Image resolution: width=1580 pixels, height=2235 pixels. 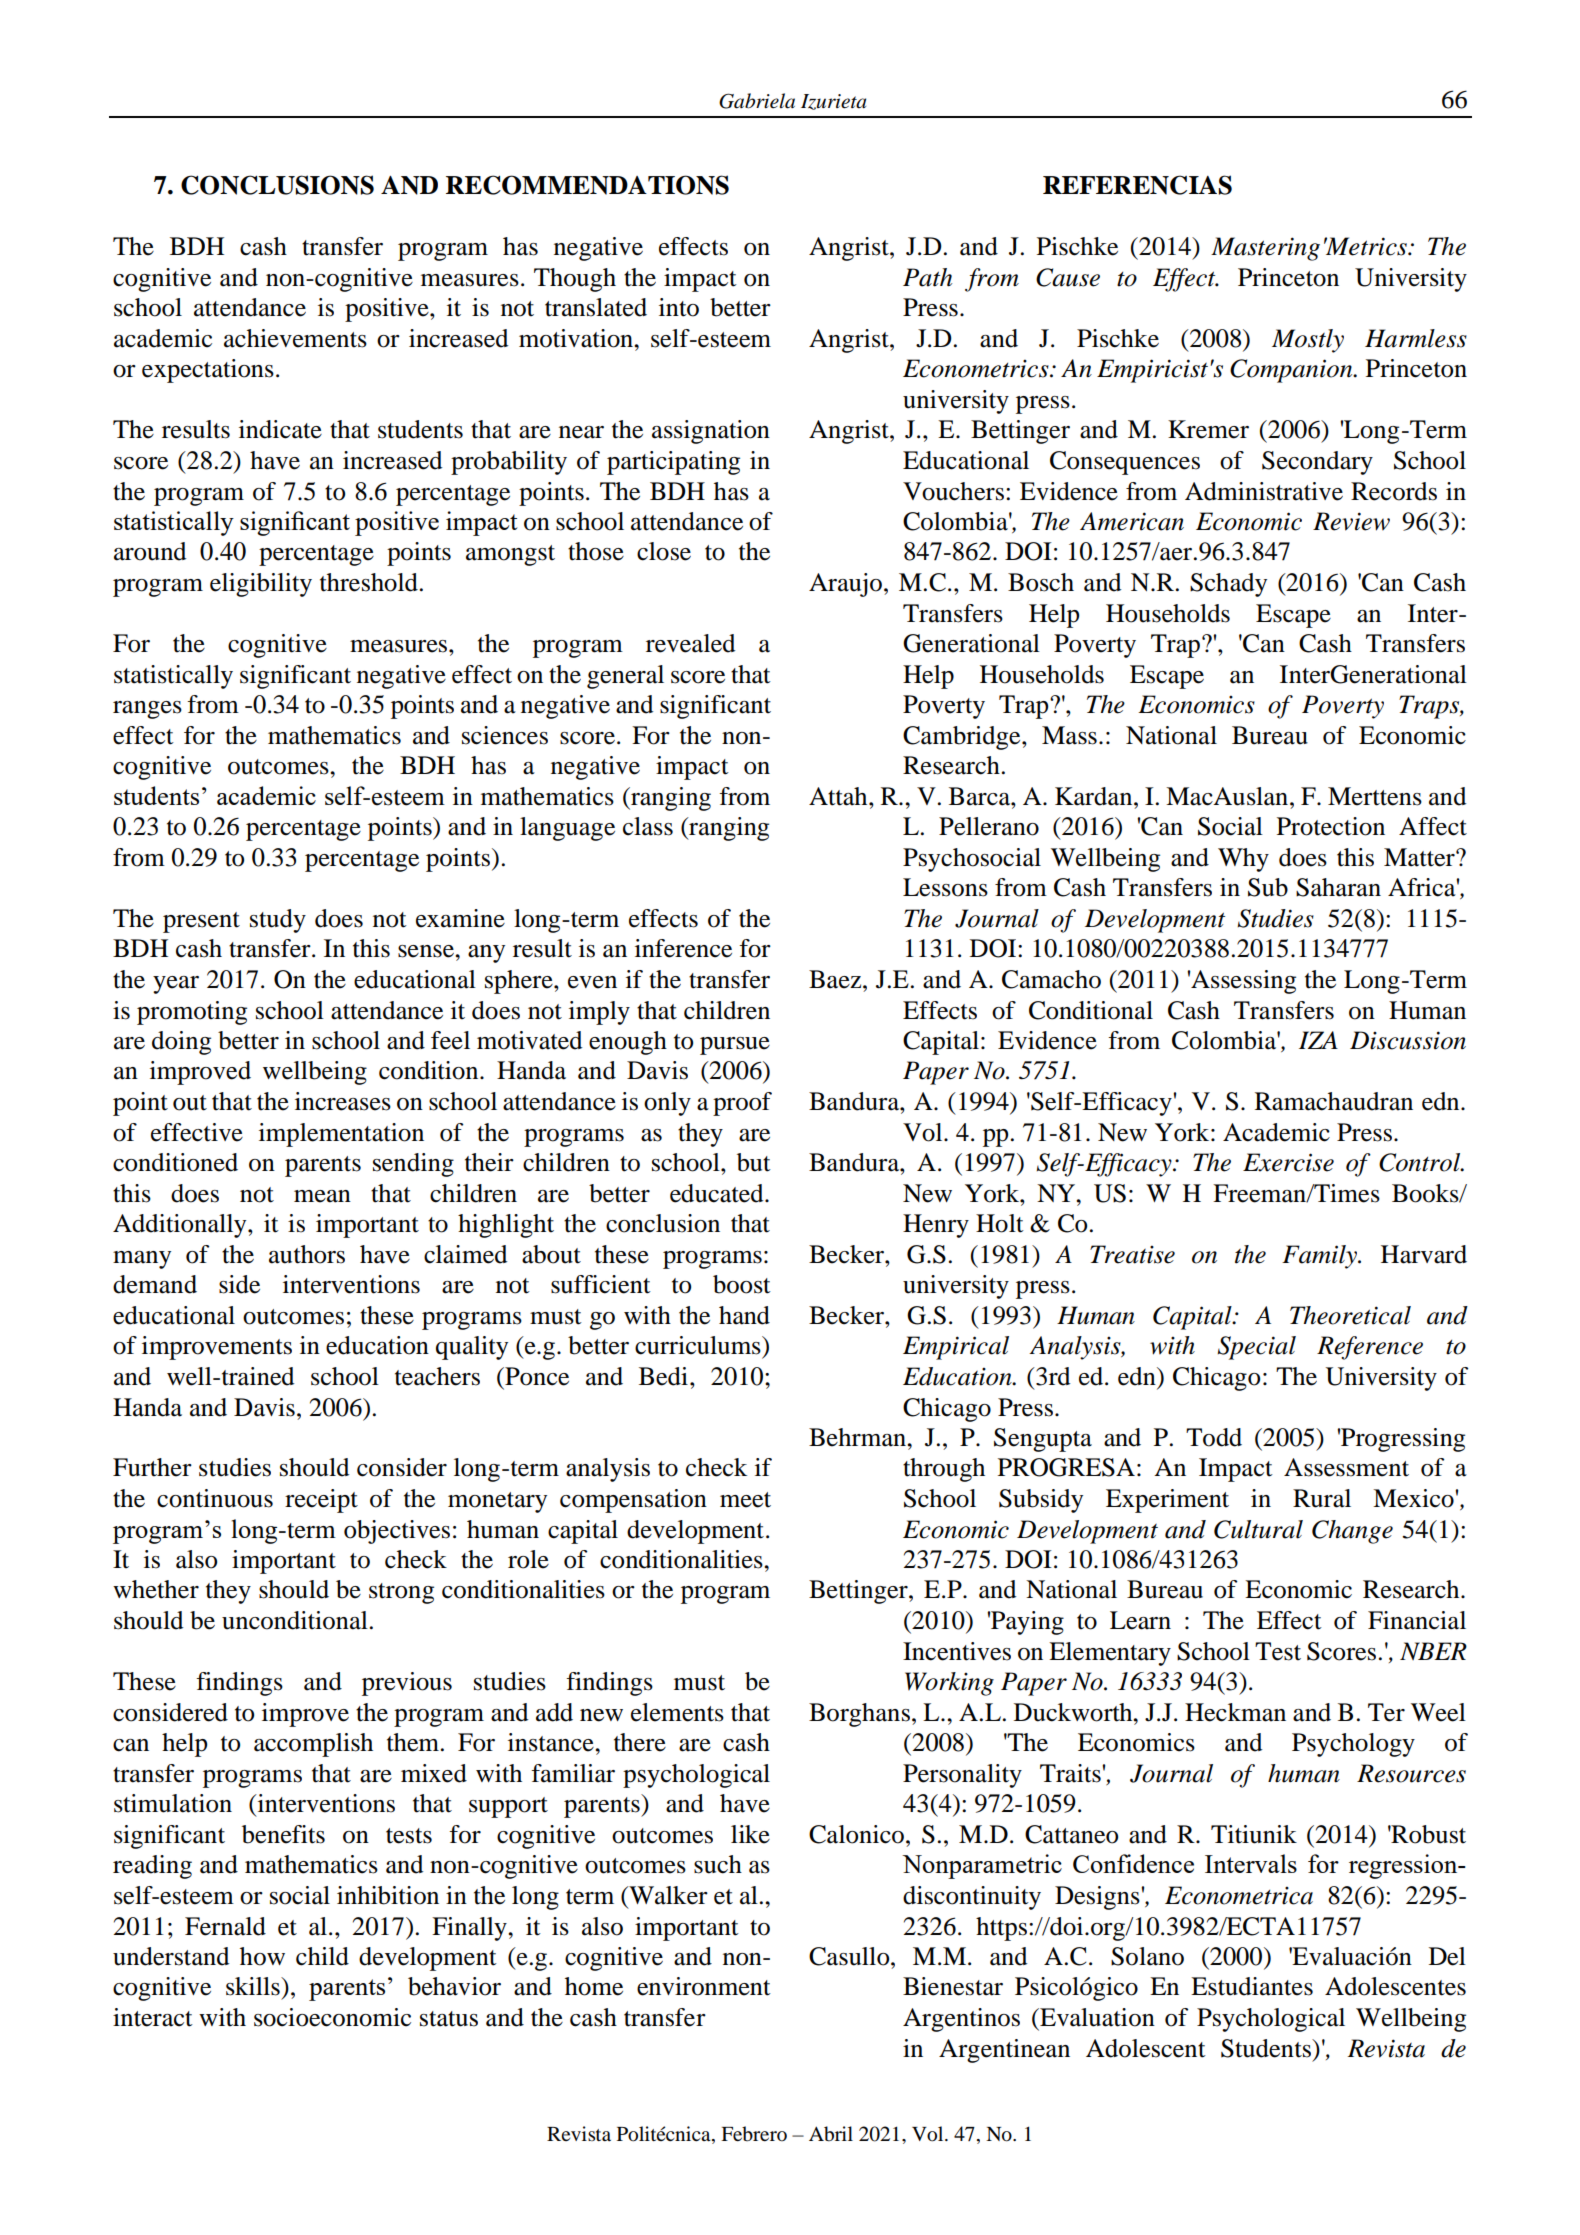 What do you see at coordinates (262, 1956) in the image?
I see `how` at bounding box center [262, 1956].
